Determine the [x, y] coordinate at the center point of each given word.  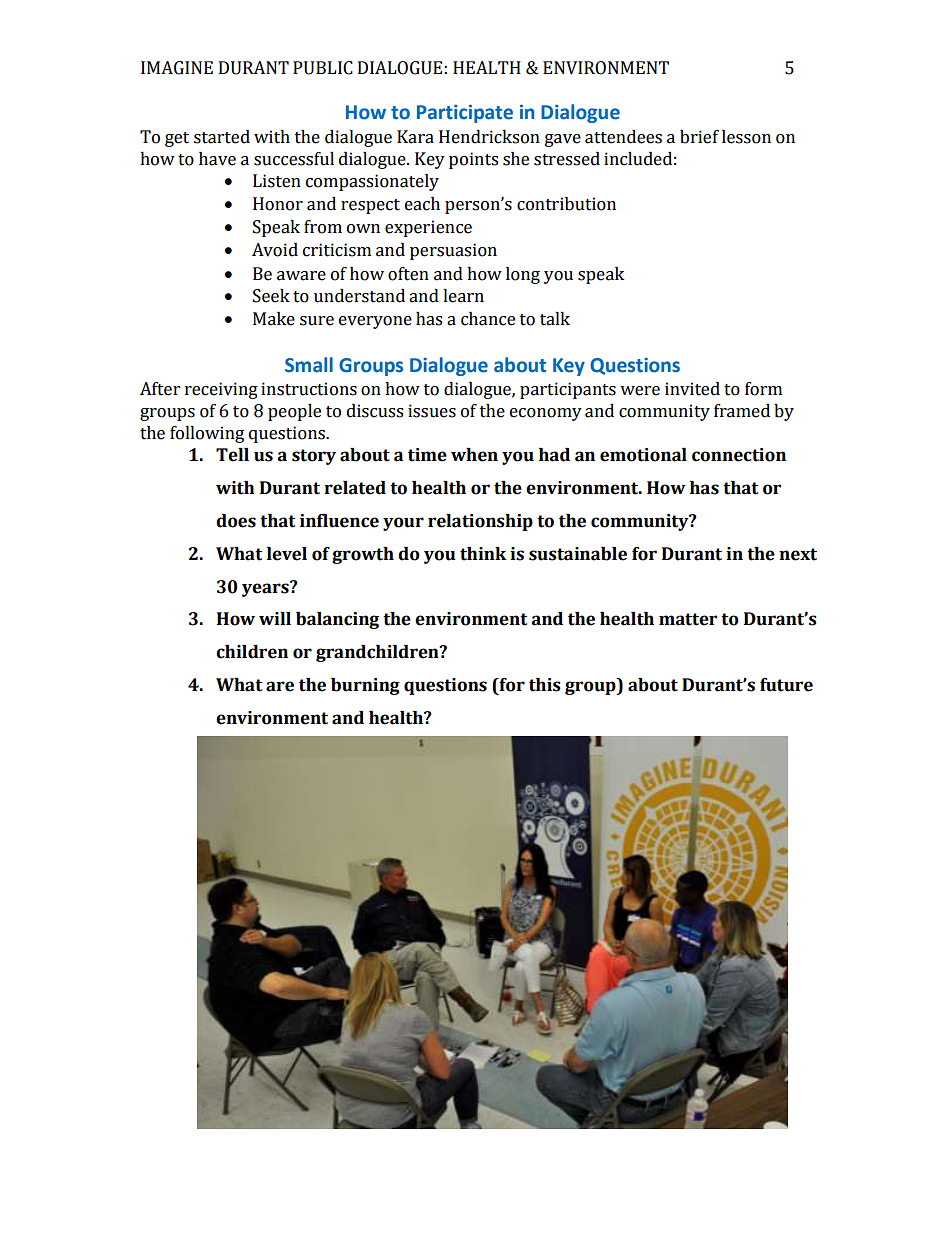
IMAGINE [177, 68]
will [275, 618]
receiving [221, 390]
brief [699, 137]
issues [432, 411]
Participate [465, 113]
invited [692, 389]
